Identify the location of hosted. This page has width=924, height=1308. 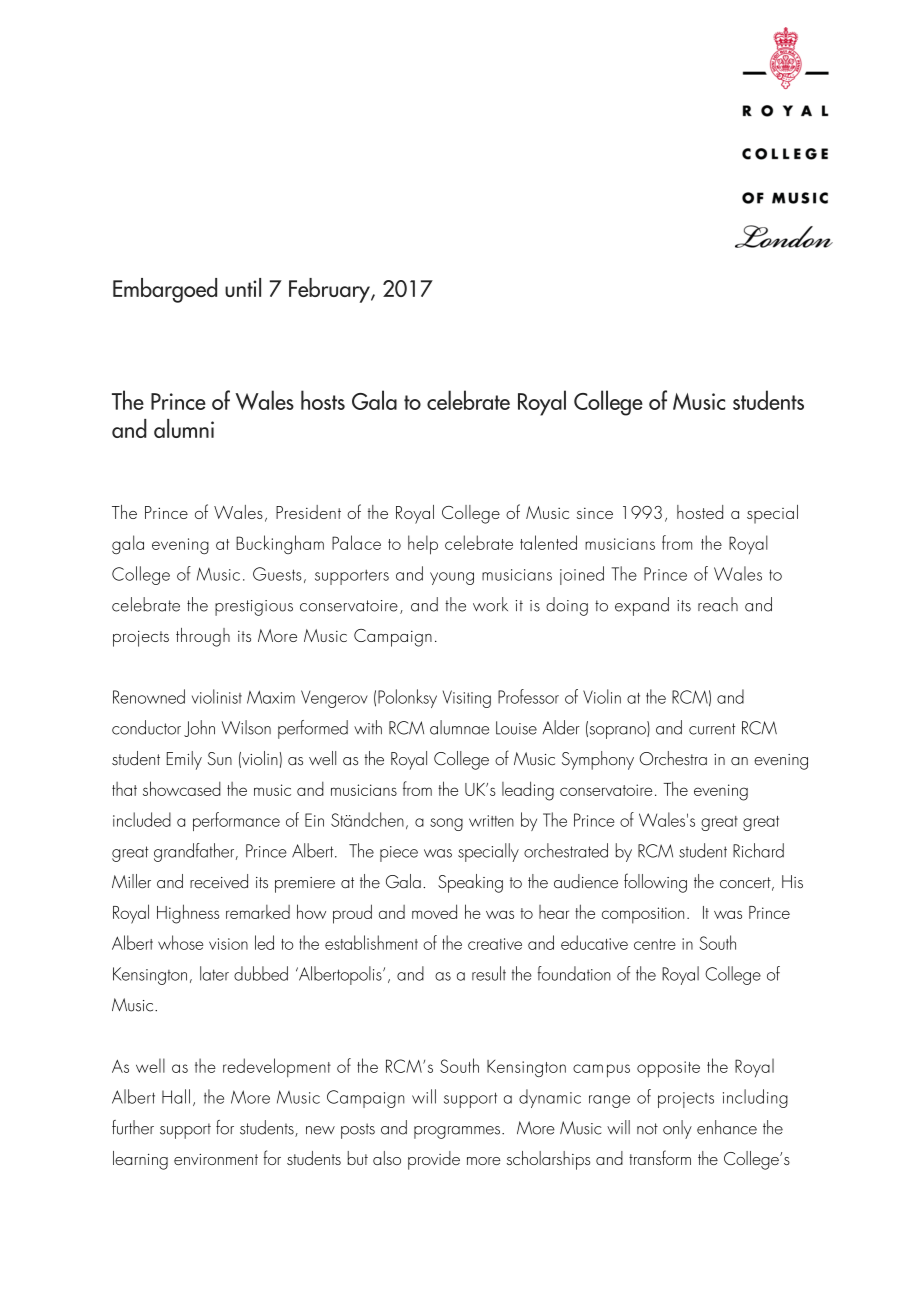
(700, 512).
